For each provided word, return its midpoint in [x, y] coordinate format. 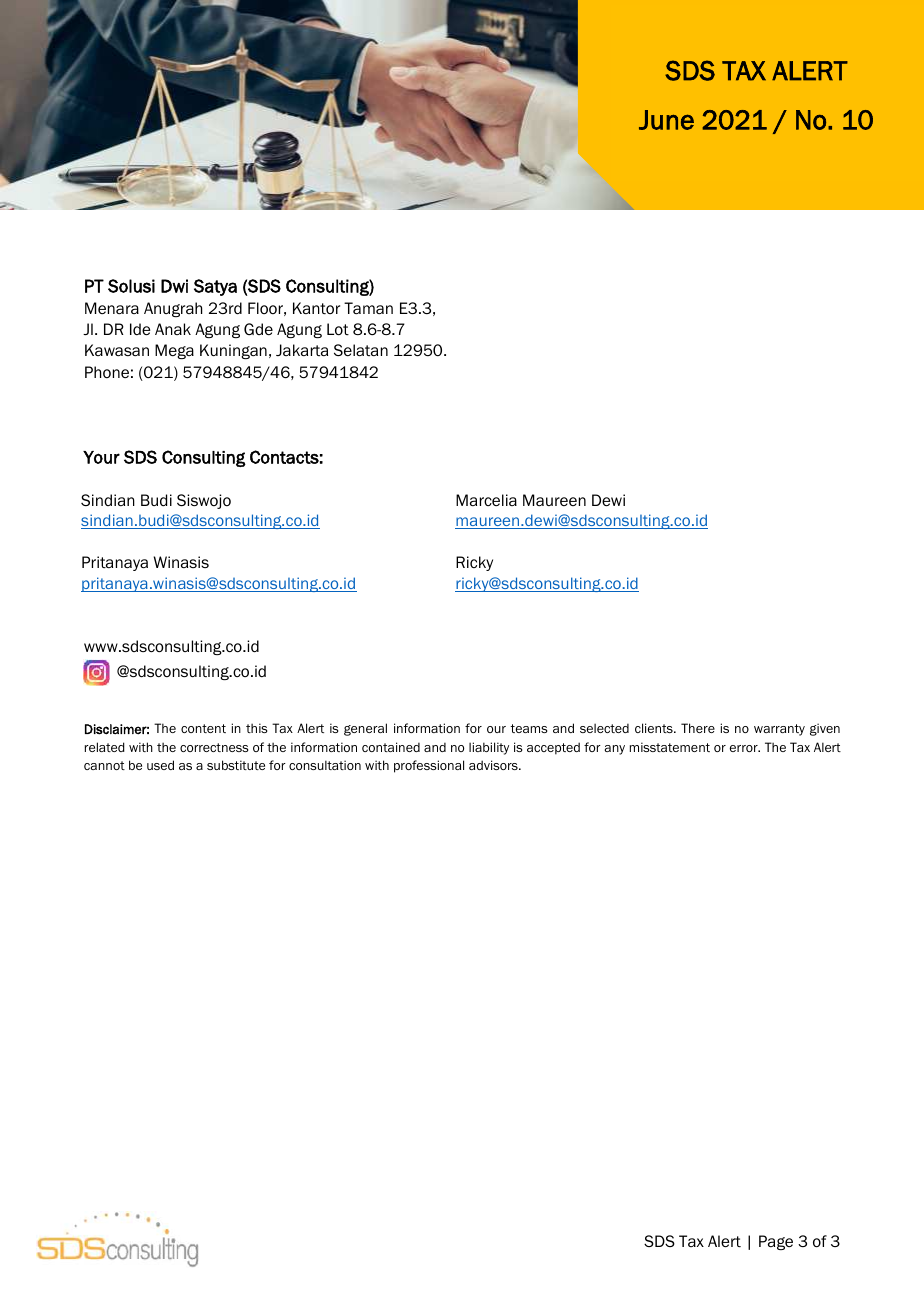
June [666, 120]
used [160, 765]
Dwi [174, 286]
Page [776, 1242]
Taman [368, 308]
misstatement [670, 747]
